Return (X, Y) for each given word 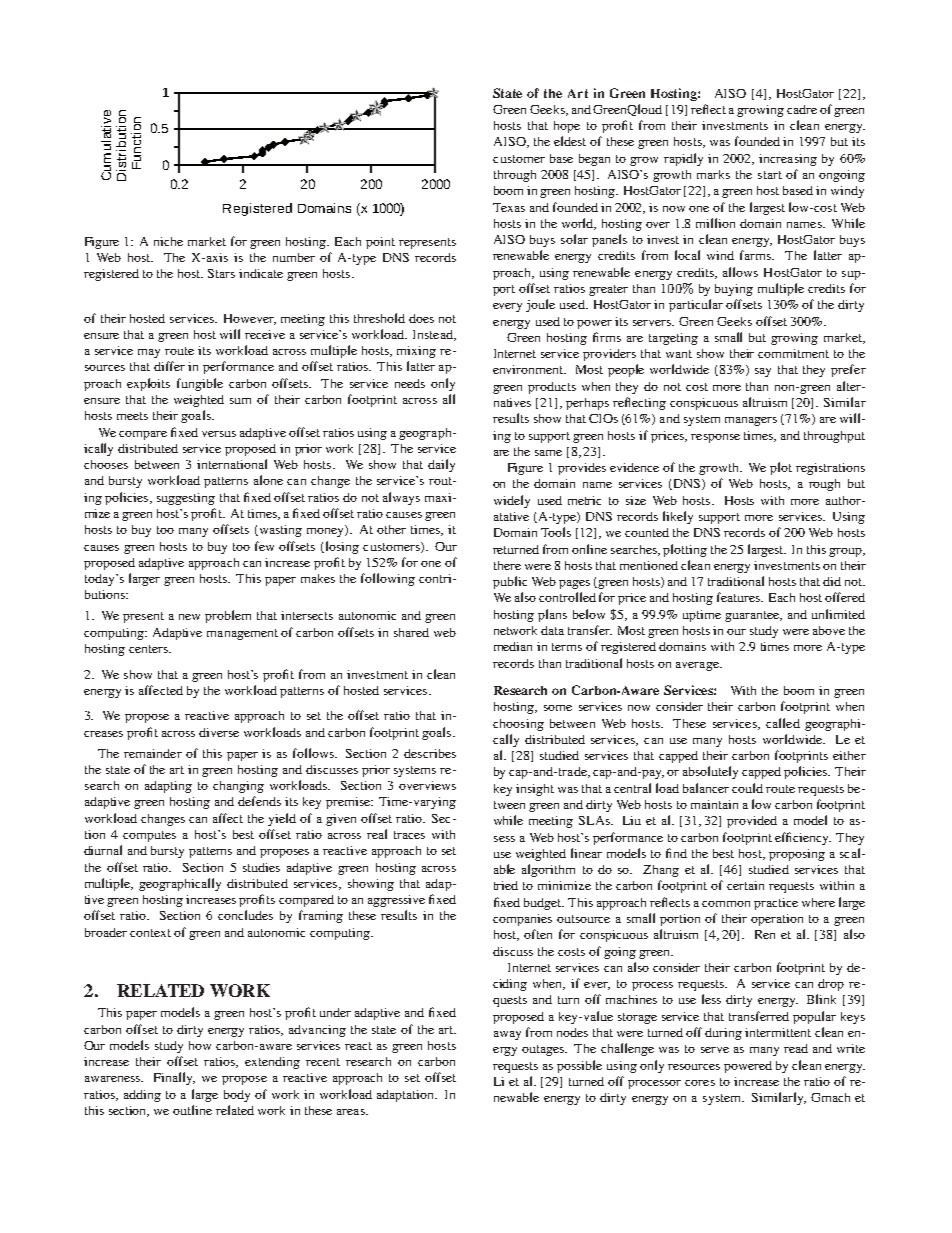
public (510, 582)
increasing (788, 160)
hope (567, 127)
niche (168, 241)
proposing (797, 855)
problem (228, 616)
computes (149, 836)
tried (506, 885)
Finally (174, 1078)
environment (529, 369)
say (763, 372)
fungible (200, 384)
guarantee (753, 616)
